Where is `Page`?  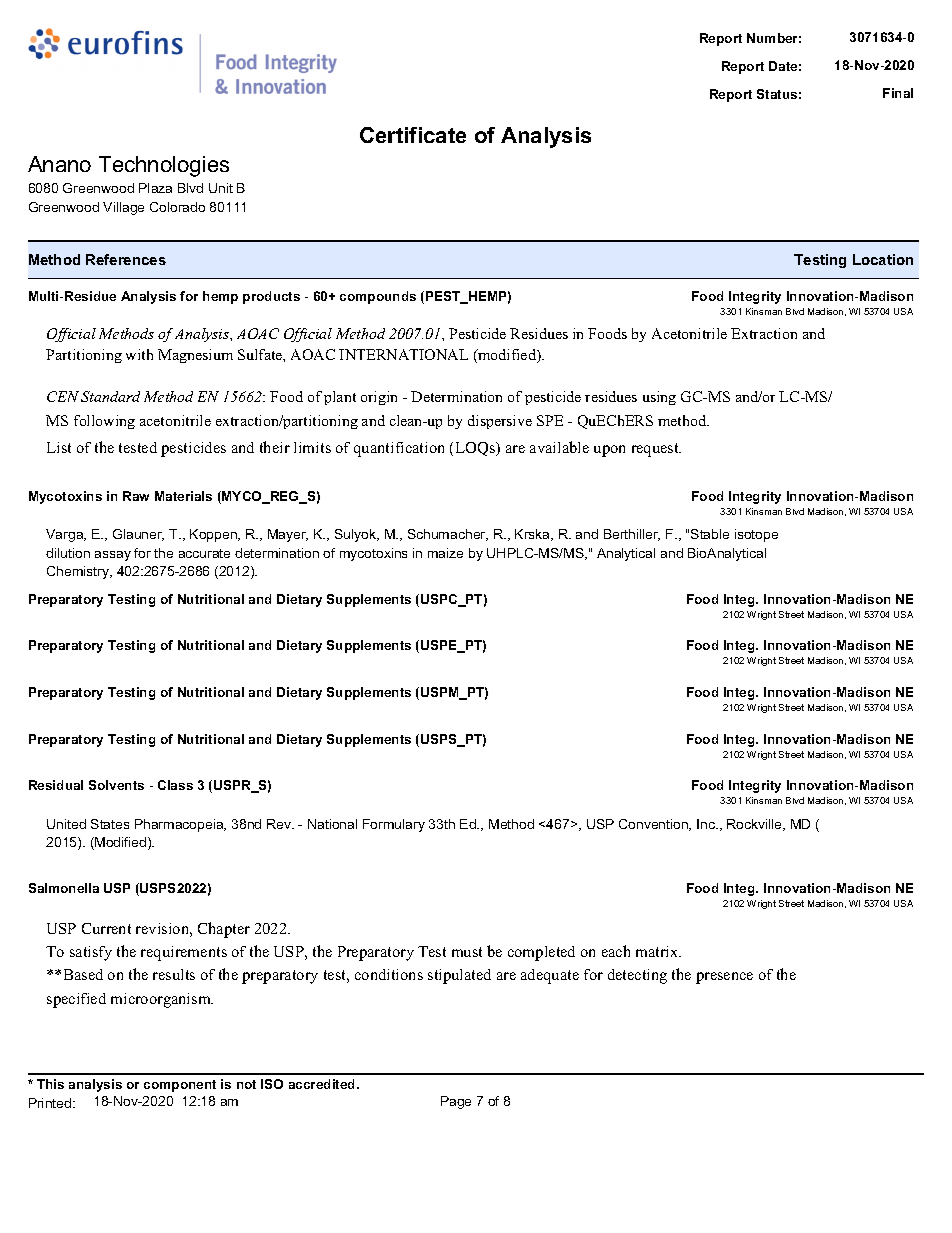 Page is located at coordinates (456, 1102).
